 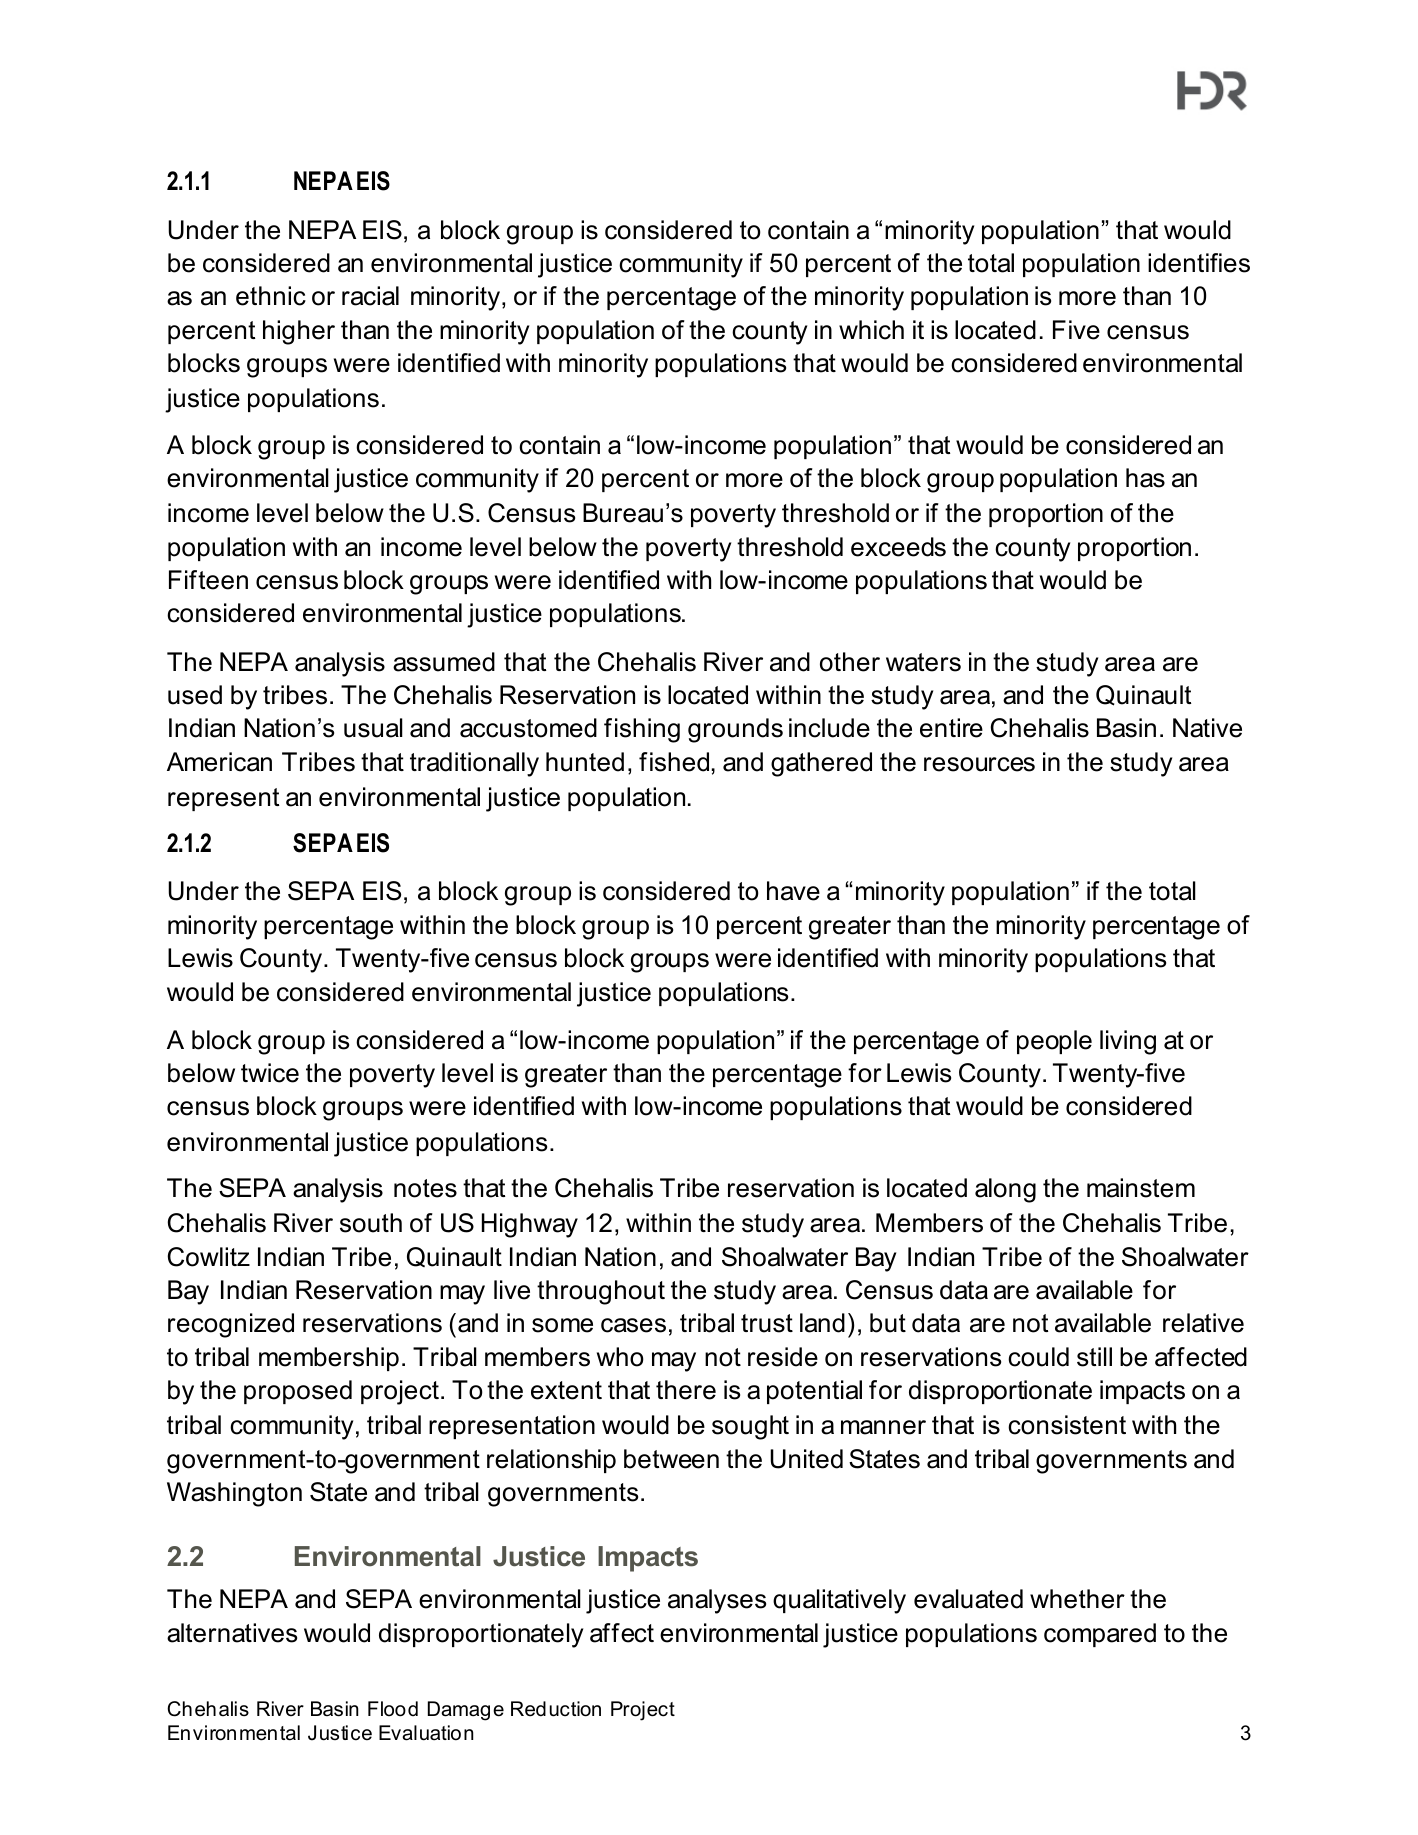 What do you see at coordinates (923, 662) in the document?
I see `waters` at bounding box center [923, 662].
